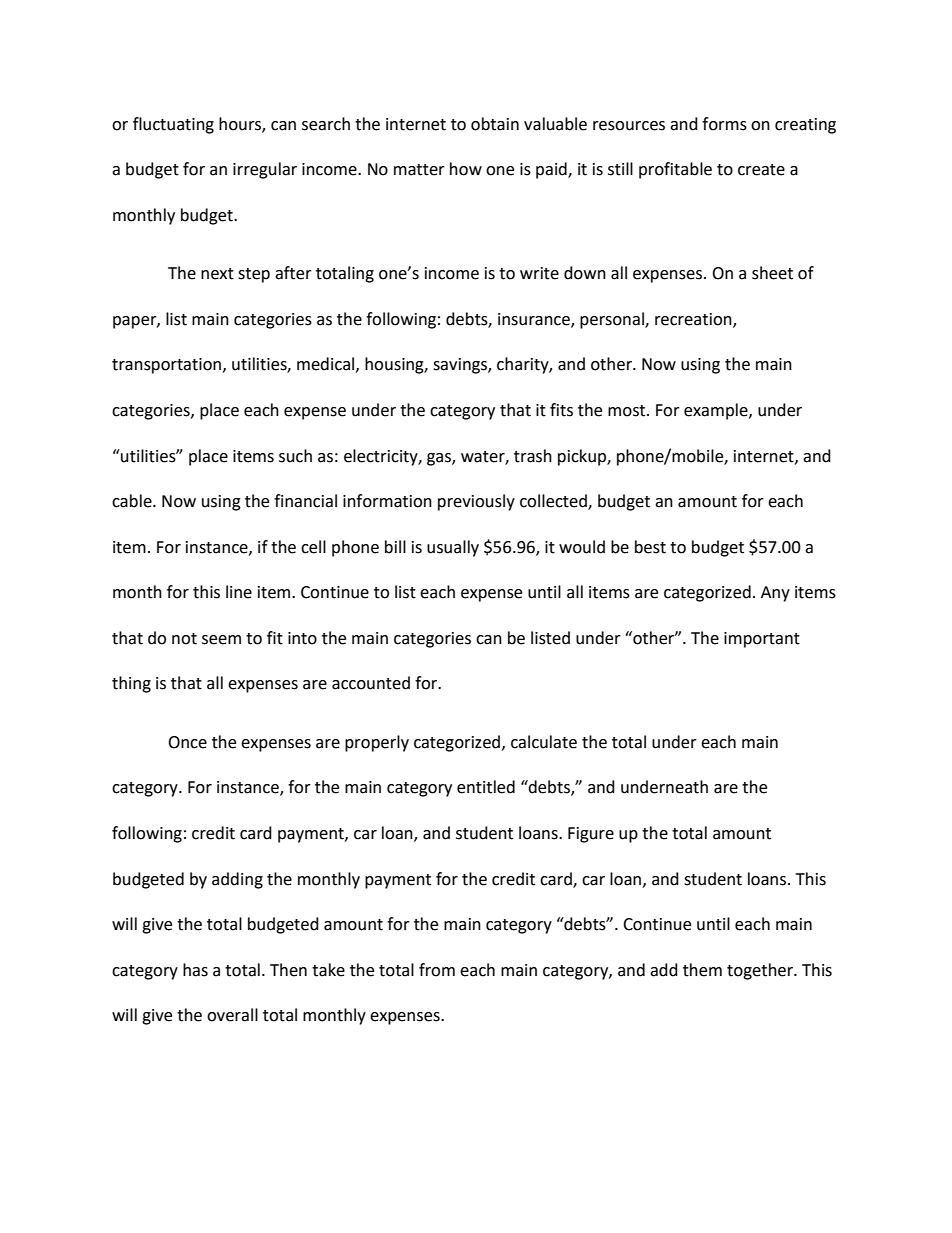 The width and height of the page is (952, 1233). Describe the element at coordinates (466, 169) in the page. I see `how` at that location.
